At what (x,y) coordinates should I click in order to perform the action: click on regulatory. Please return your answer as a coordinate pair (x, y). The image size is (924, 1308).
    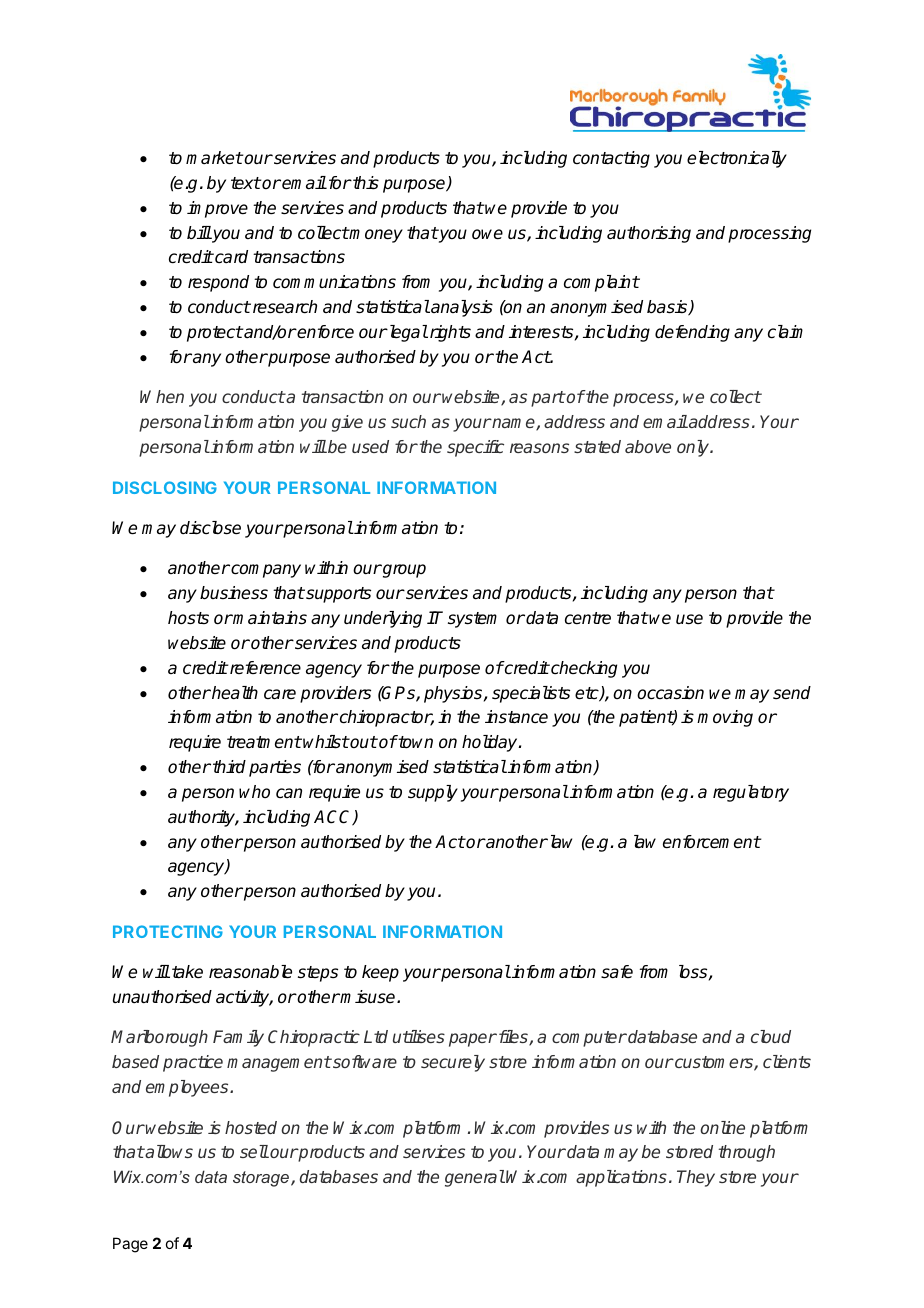
    Looking at the image, I should click on (751, 793).
